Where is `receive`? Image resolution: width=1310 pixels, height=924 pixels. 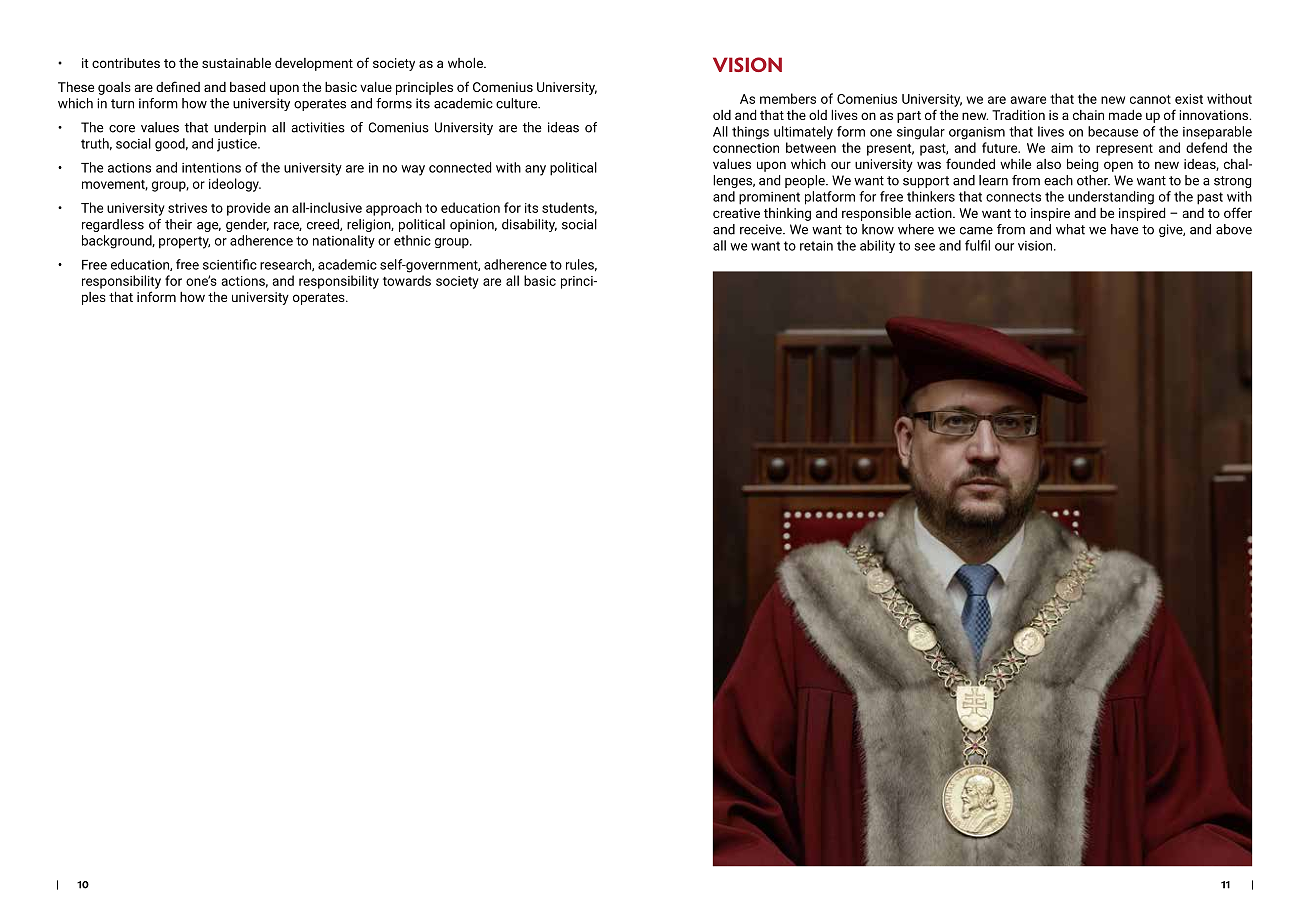
receive is located at coordinates (762, 229).
